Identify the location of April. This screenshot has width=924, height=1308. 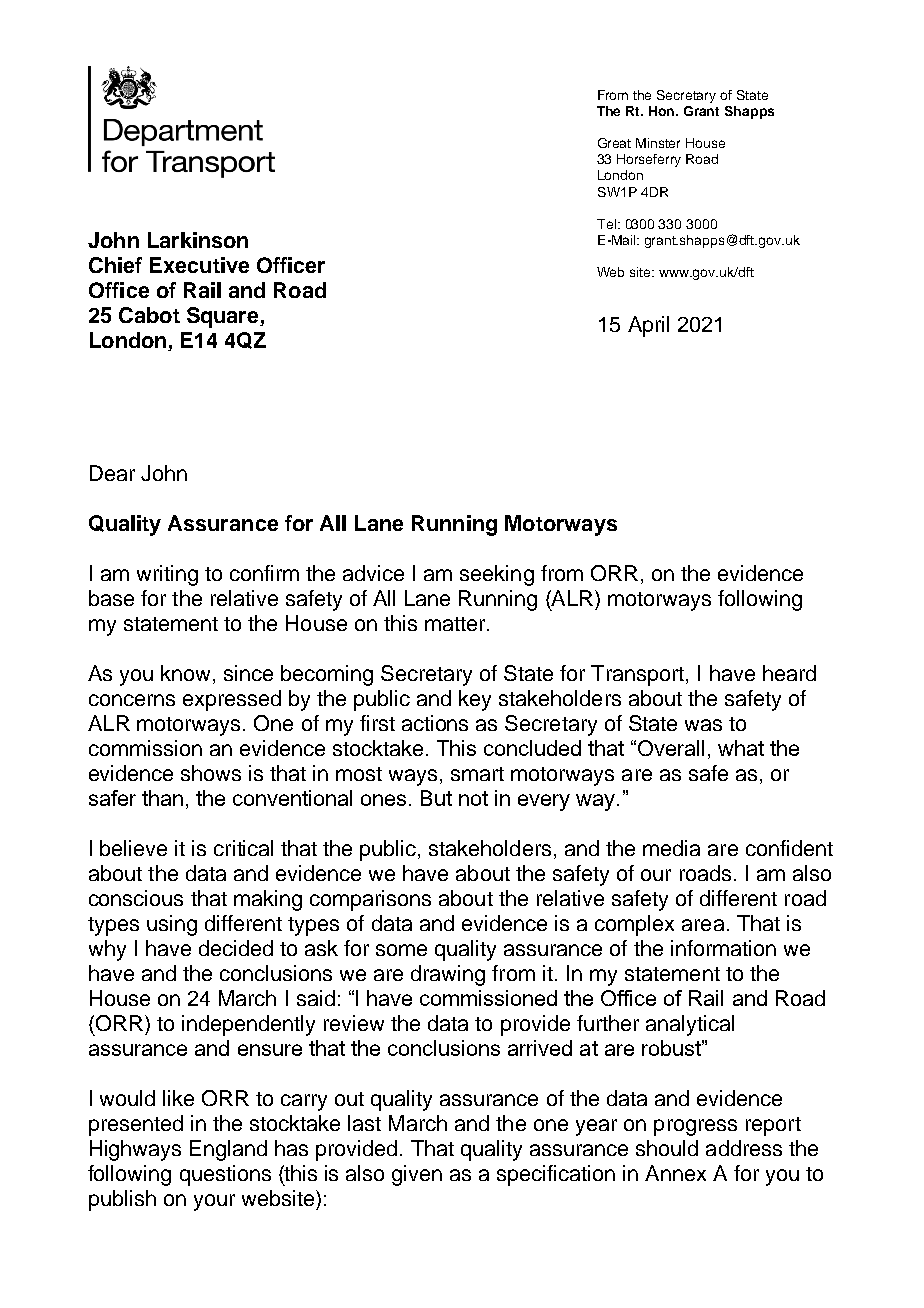
(648, 326).
